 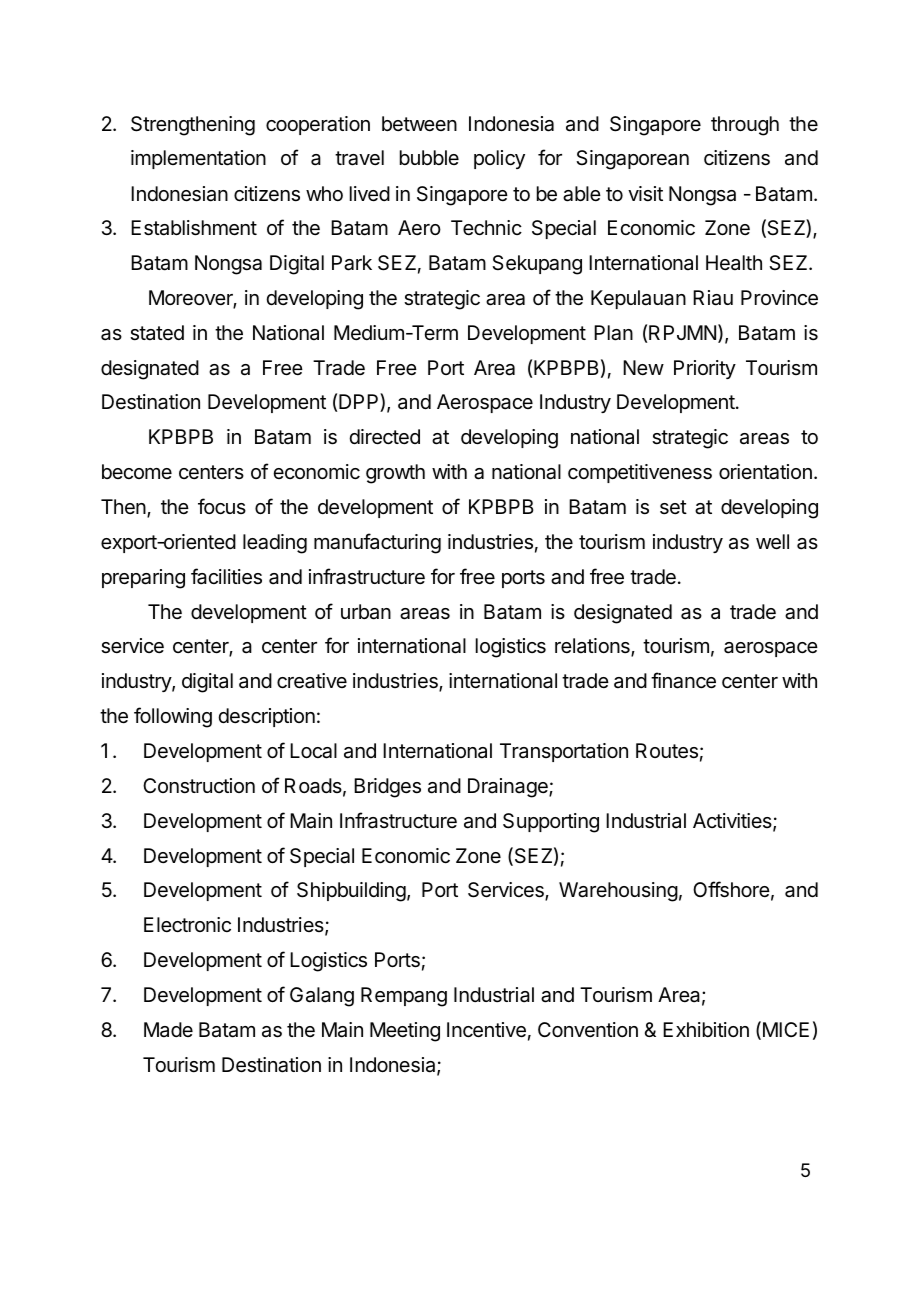 What do you see at coordinates (429, 157) in the screenshot?
I see `bubble` at bounding box center [429, 157].
